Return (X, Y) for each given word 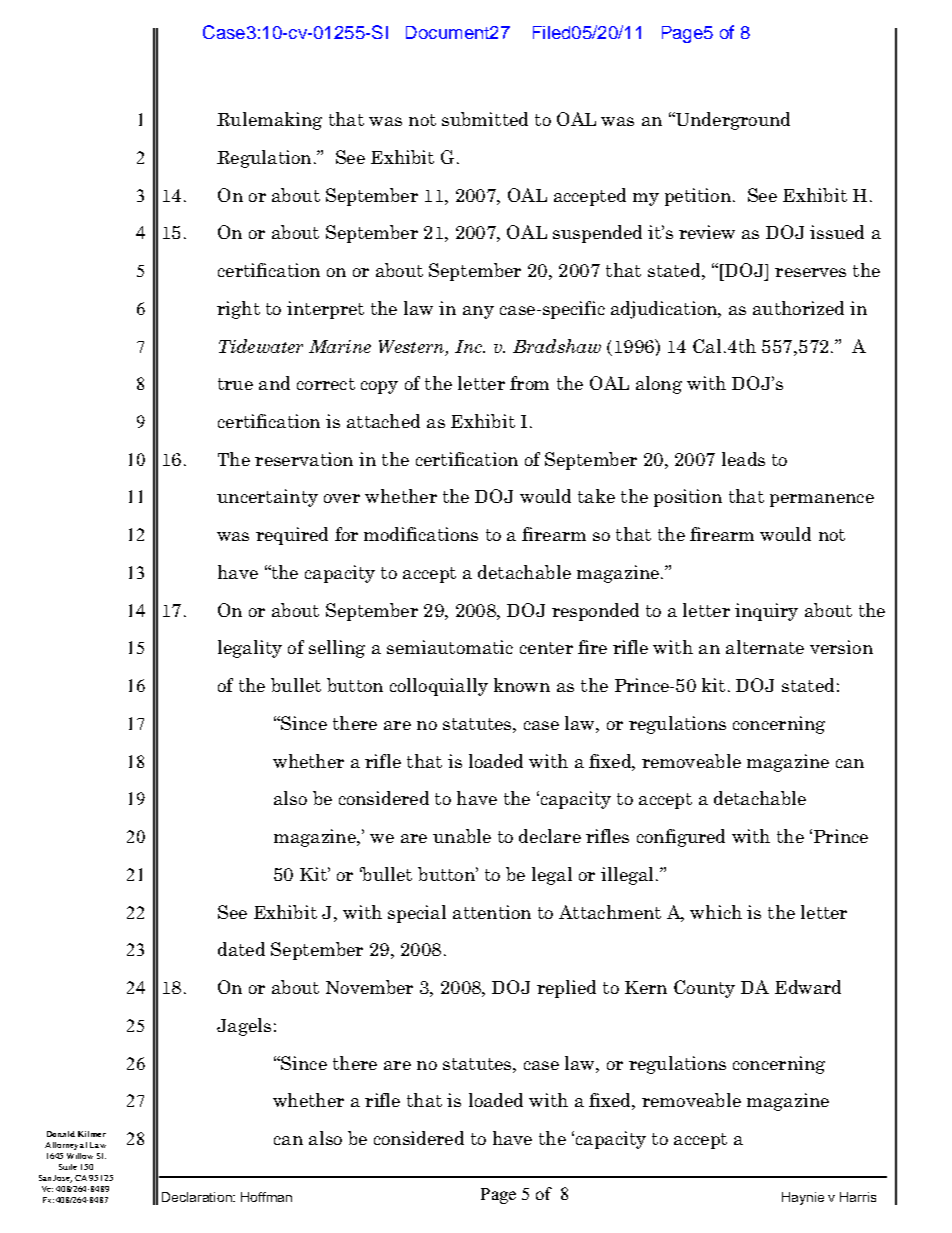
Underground (731, 121)
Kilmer (92, 1134)
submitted (485, 119)
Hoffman (266, 1197)
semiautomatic (450, 647)
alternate (765, 647)
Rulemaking (269, 121)
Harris (858, 1197)
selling (337, 649)
